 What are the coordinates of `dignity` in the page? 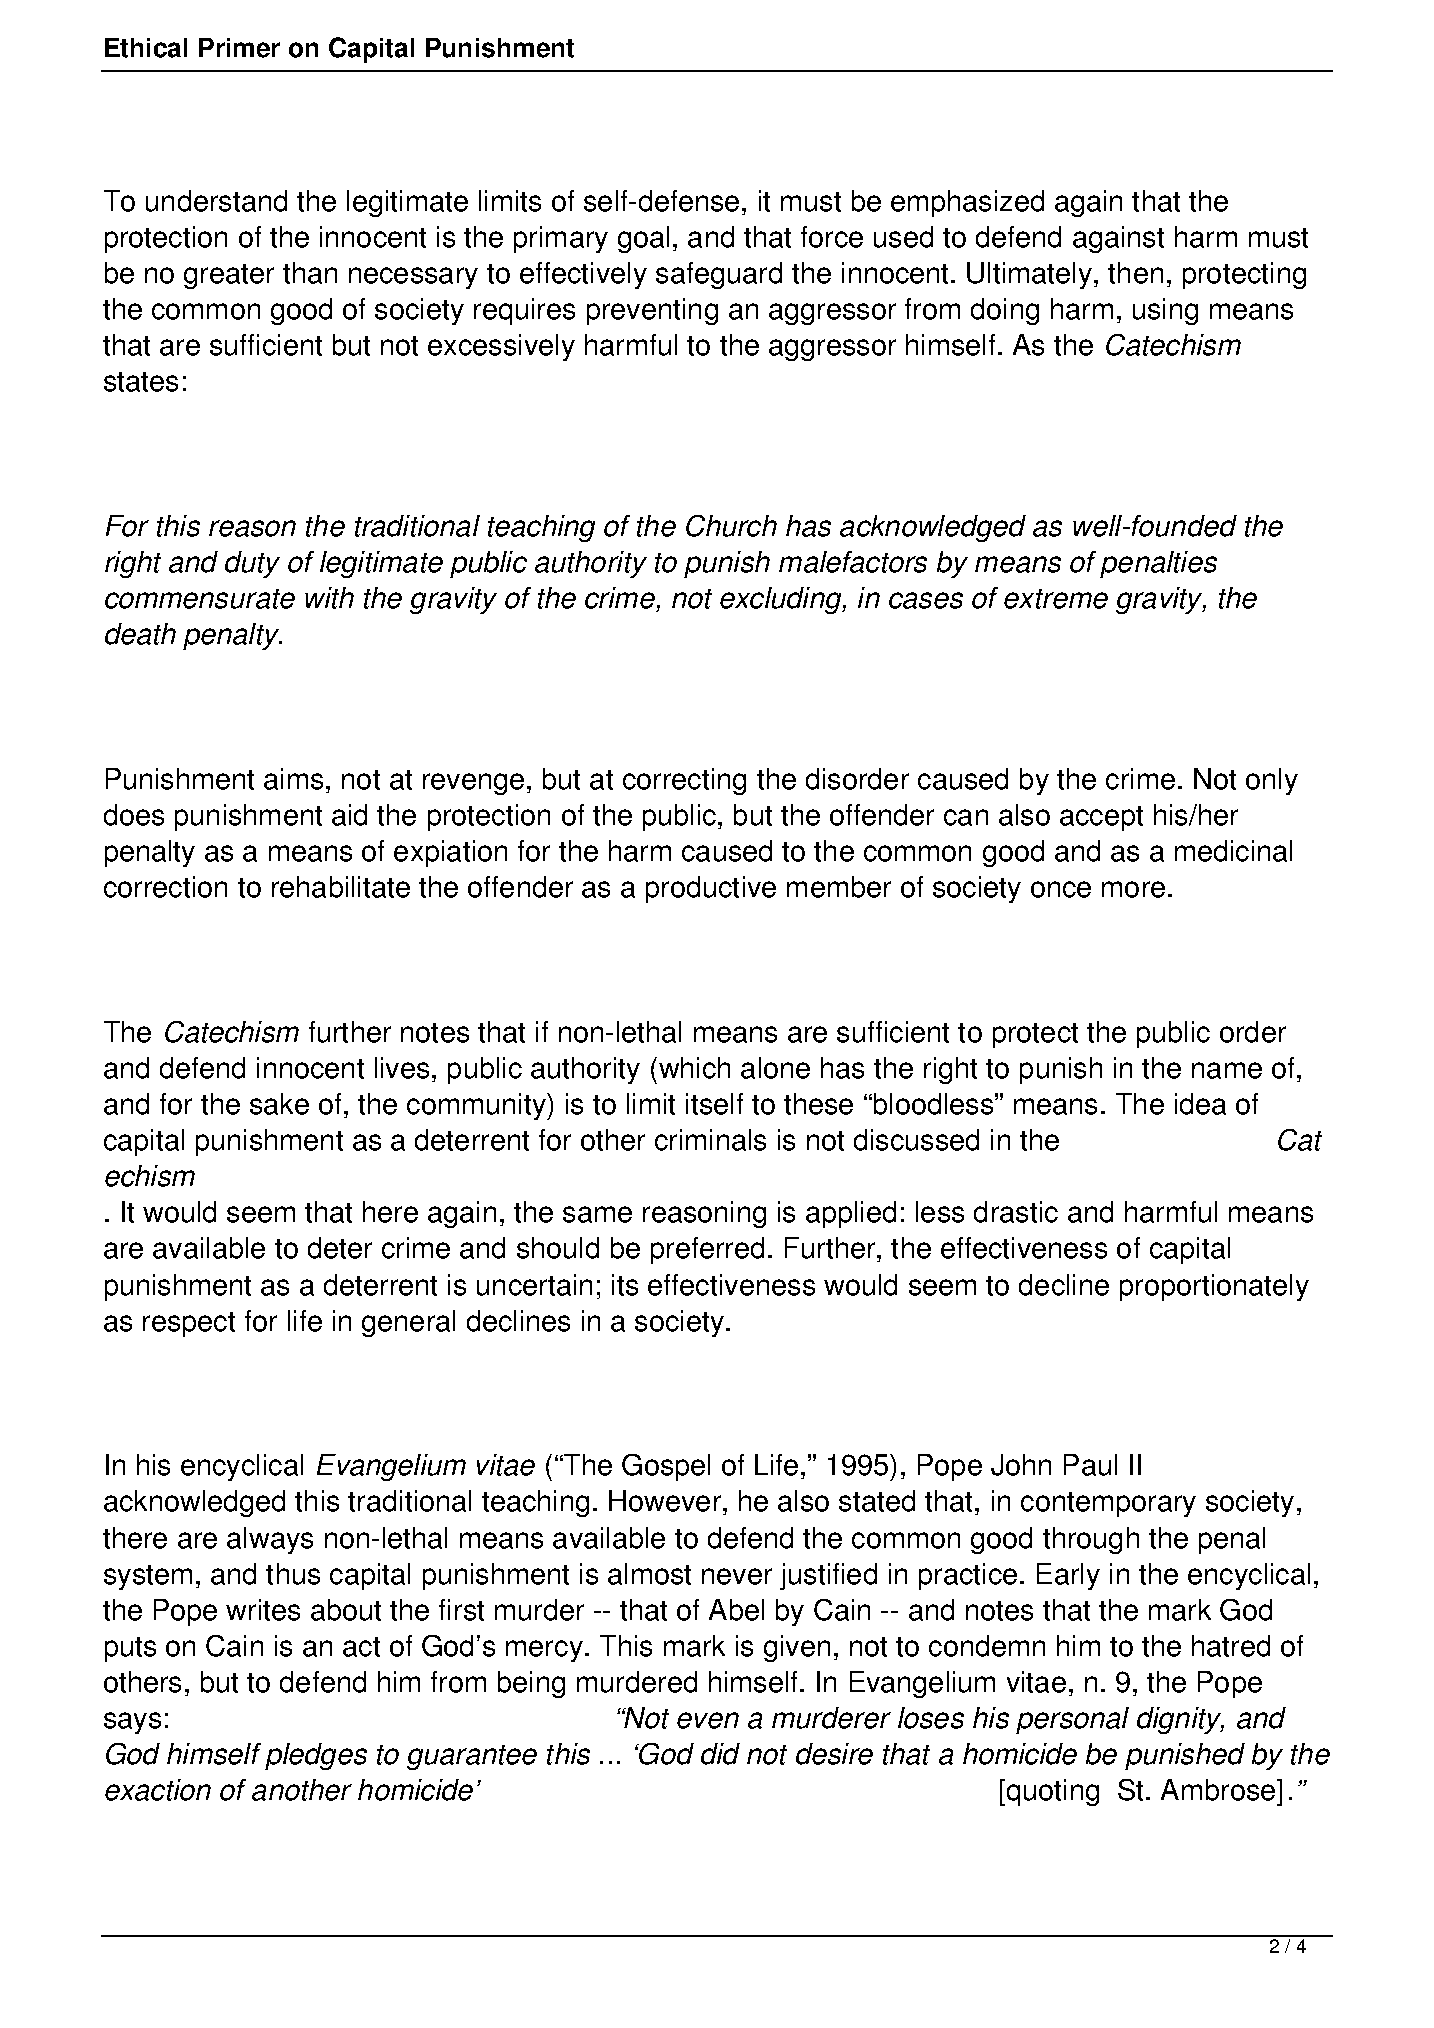 It's located at (1180, 1720).
